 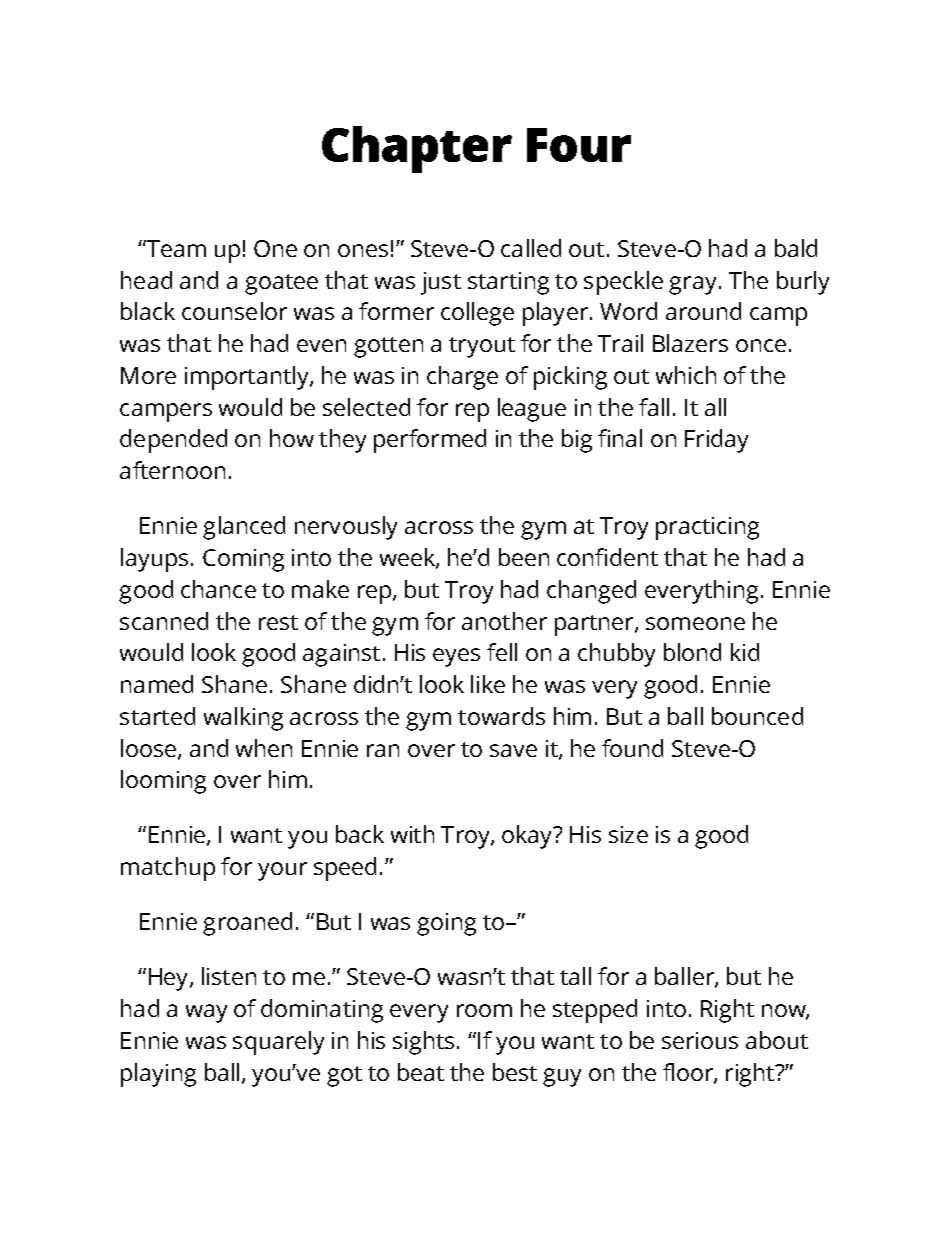 What do you see at coordinates (692, 285) in the document?
I see `gray` at bounding box center [692, 285].
